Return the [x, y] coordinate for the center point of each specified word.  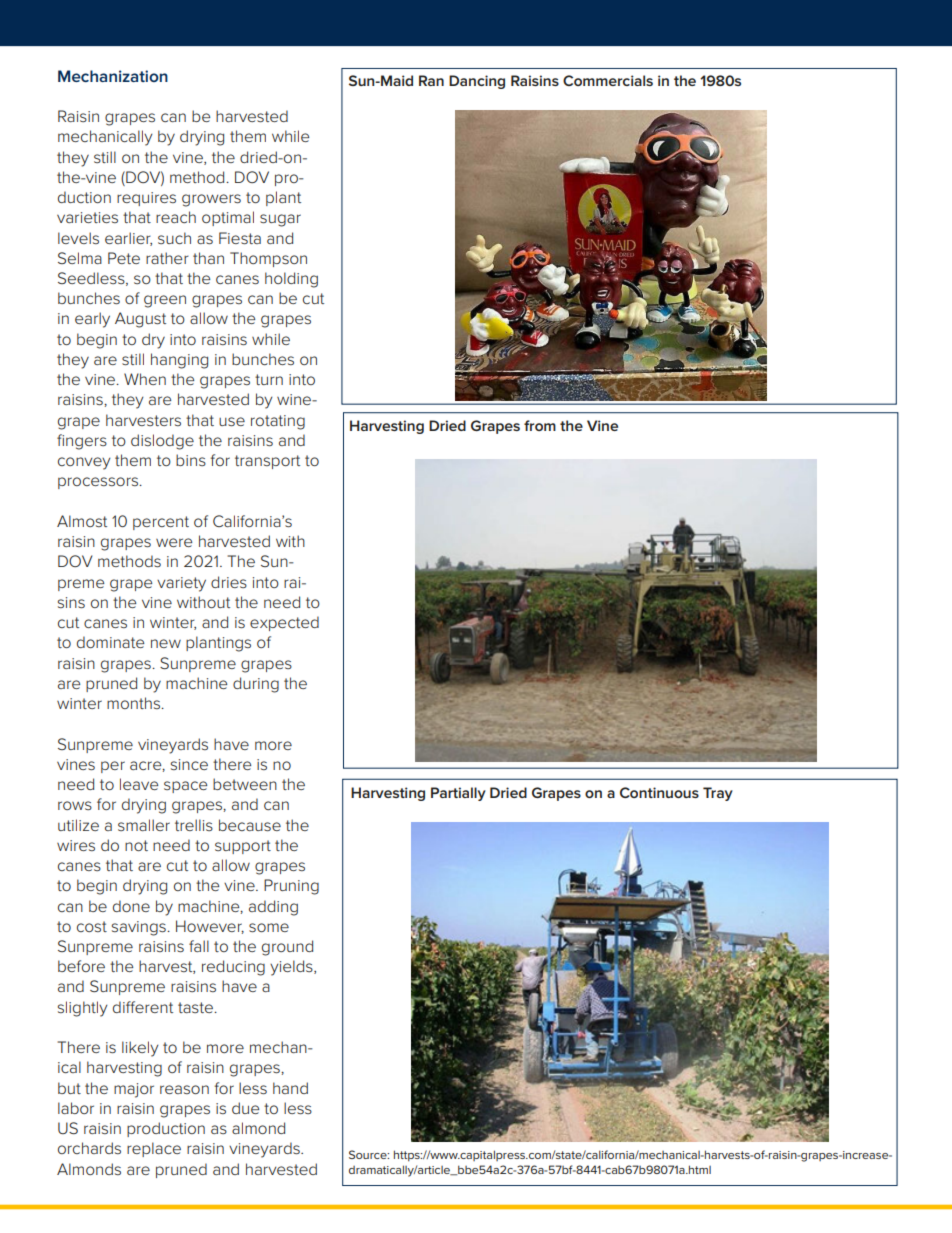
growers [211, 200]
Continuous [659, 792]
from [540, 425]
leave [139, 784]
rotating [278, 422]
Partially [458, 794]
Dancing [477, 82]
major [134, 1090]
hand [290, 1088]
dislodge [162, 442]
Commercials [608, 80]
